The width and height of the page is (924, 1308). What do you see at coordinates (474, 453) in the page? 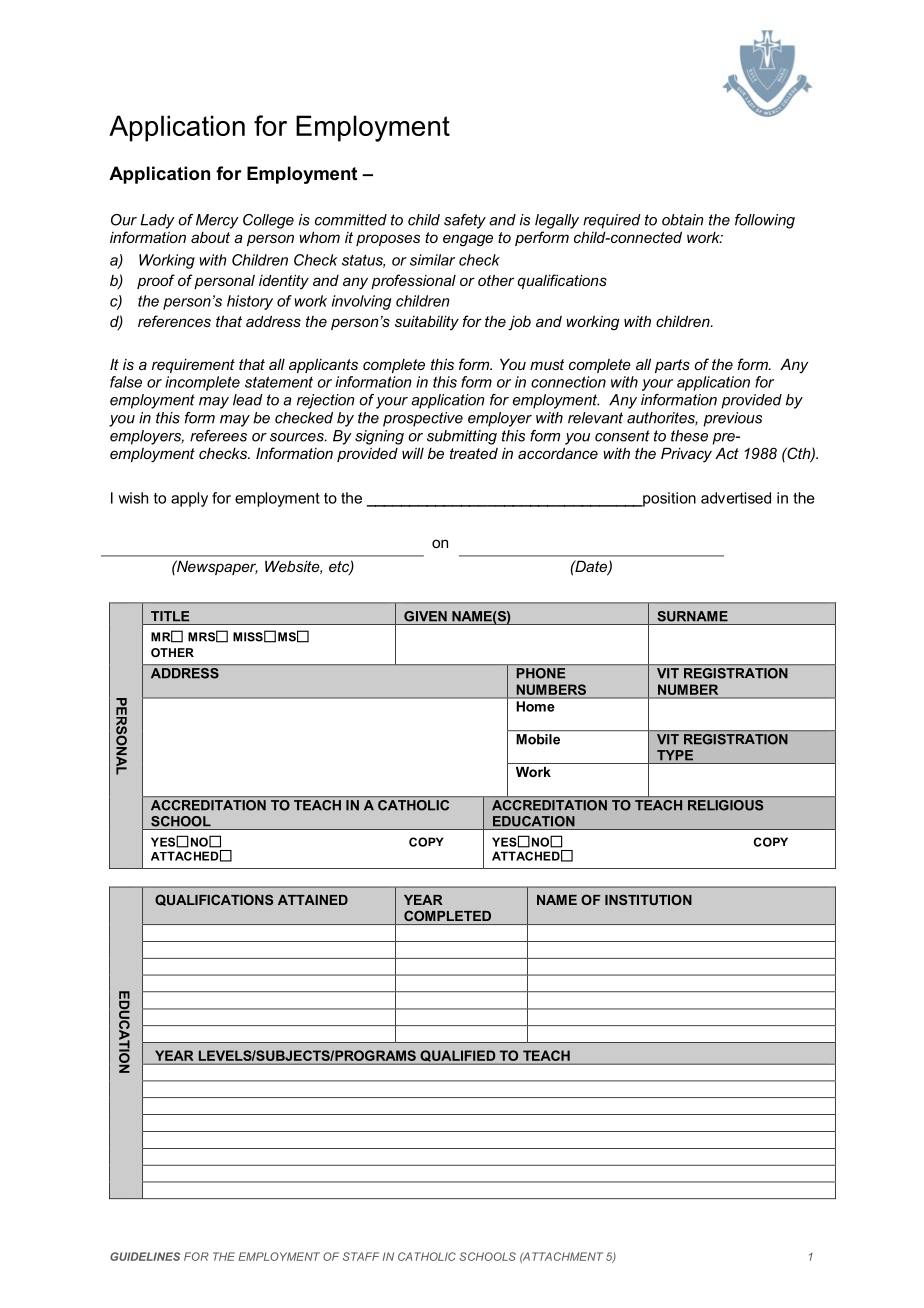
I see `treated` at bounding box center [474, 453].
